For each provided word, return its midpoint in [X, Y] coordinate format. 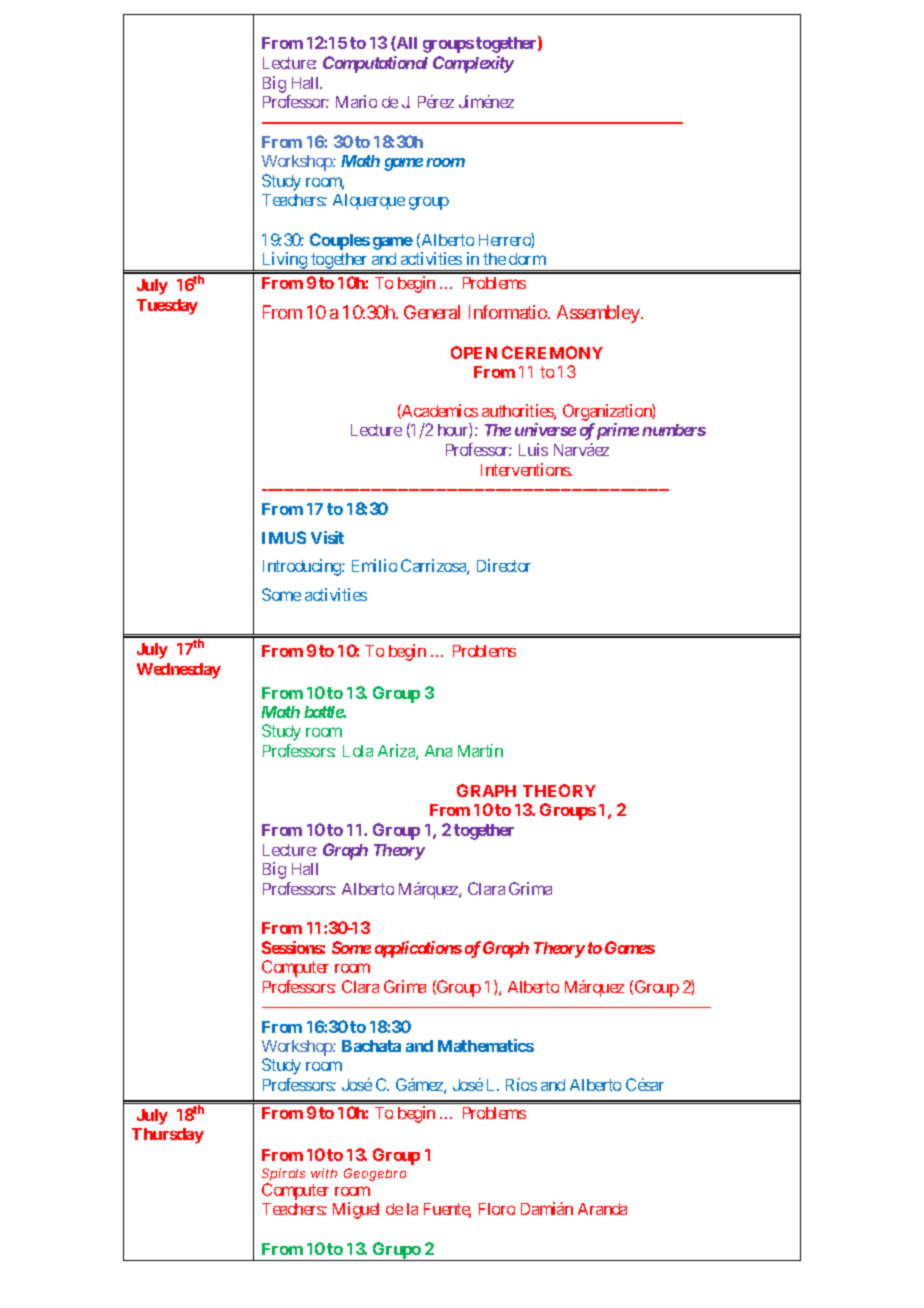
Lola [358, 751]
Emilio [374, 565]
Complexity [473, 64]
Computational [375, 64]
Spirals [283, 1176]
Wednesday [179, 671]
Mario [356, 101]
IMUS [284, 537]
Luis [533, 449]
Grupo [396, 1251]
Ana [438, 751]
